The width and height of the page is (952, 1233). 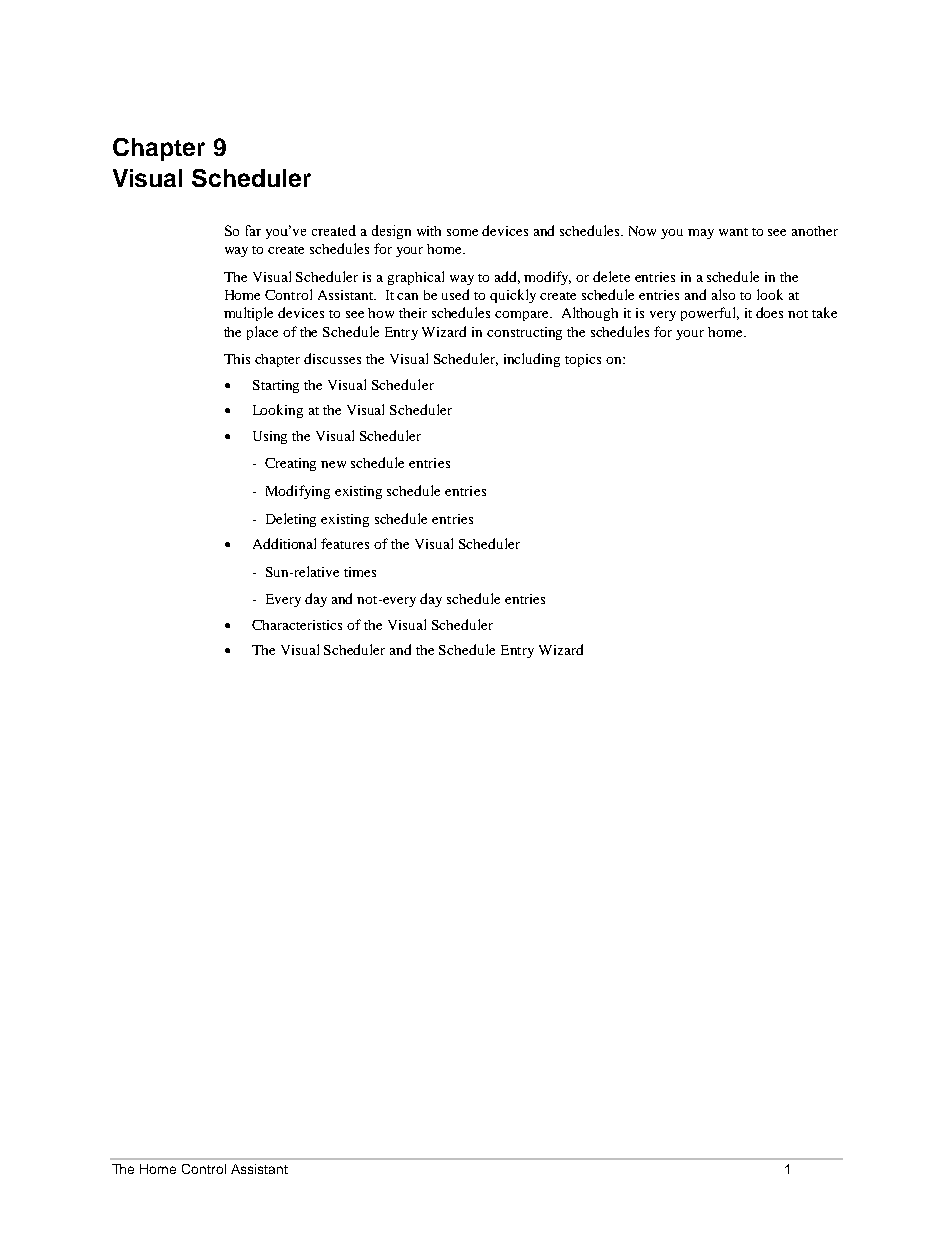 I want to click on topics, so click(x=583, y=360).
